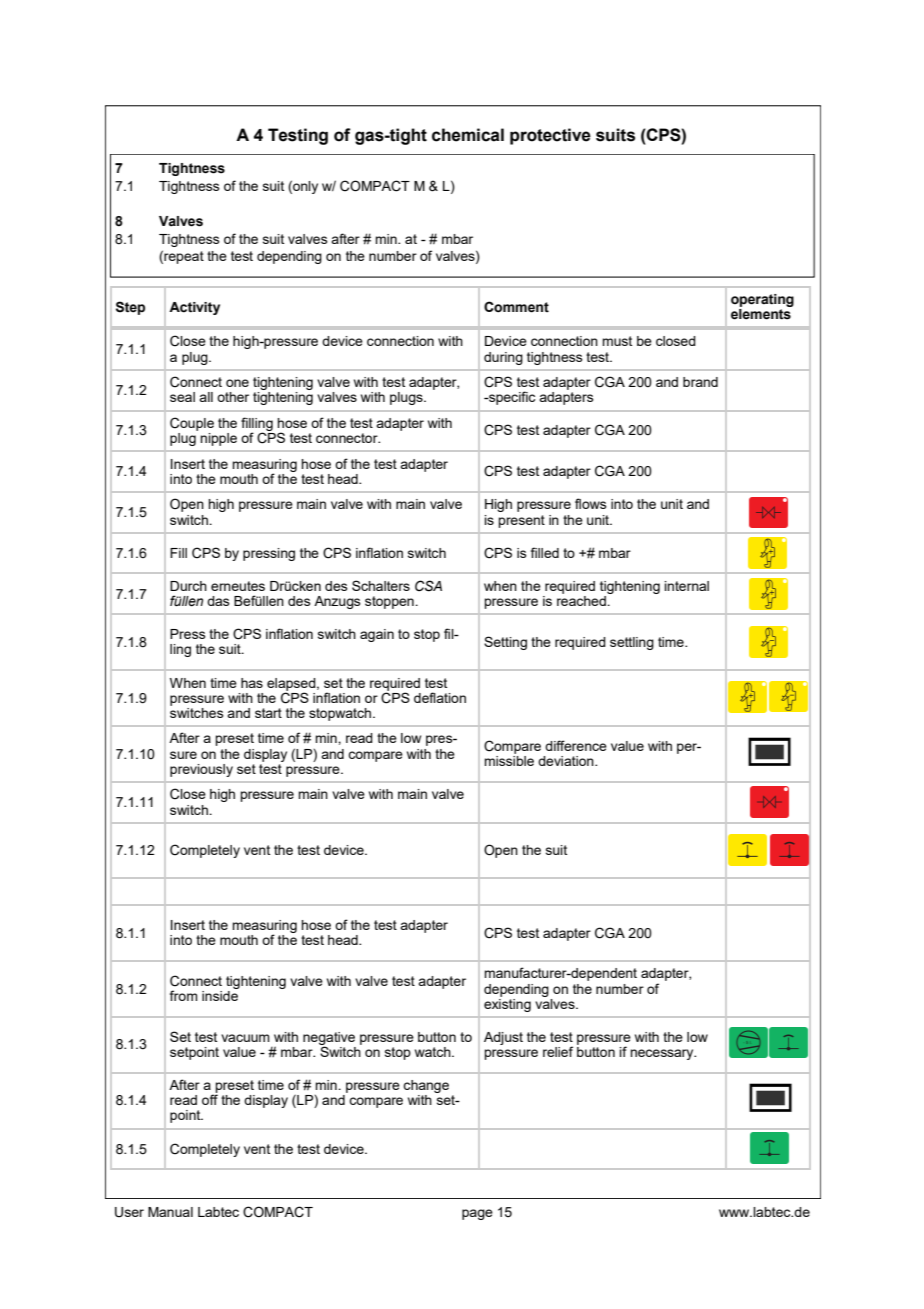  What do you see at coordinates (252, 683) in the image?
I see `has` at bounding box center [252, 683].
